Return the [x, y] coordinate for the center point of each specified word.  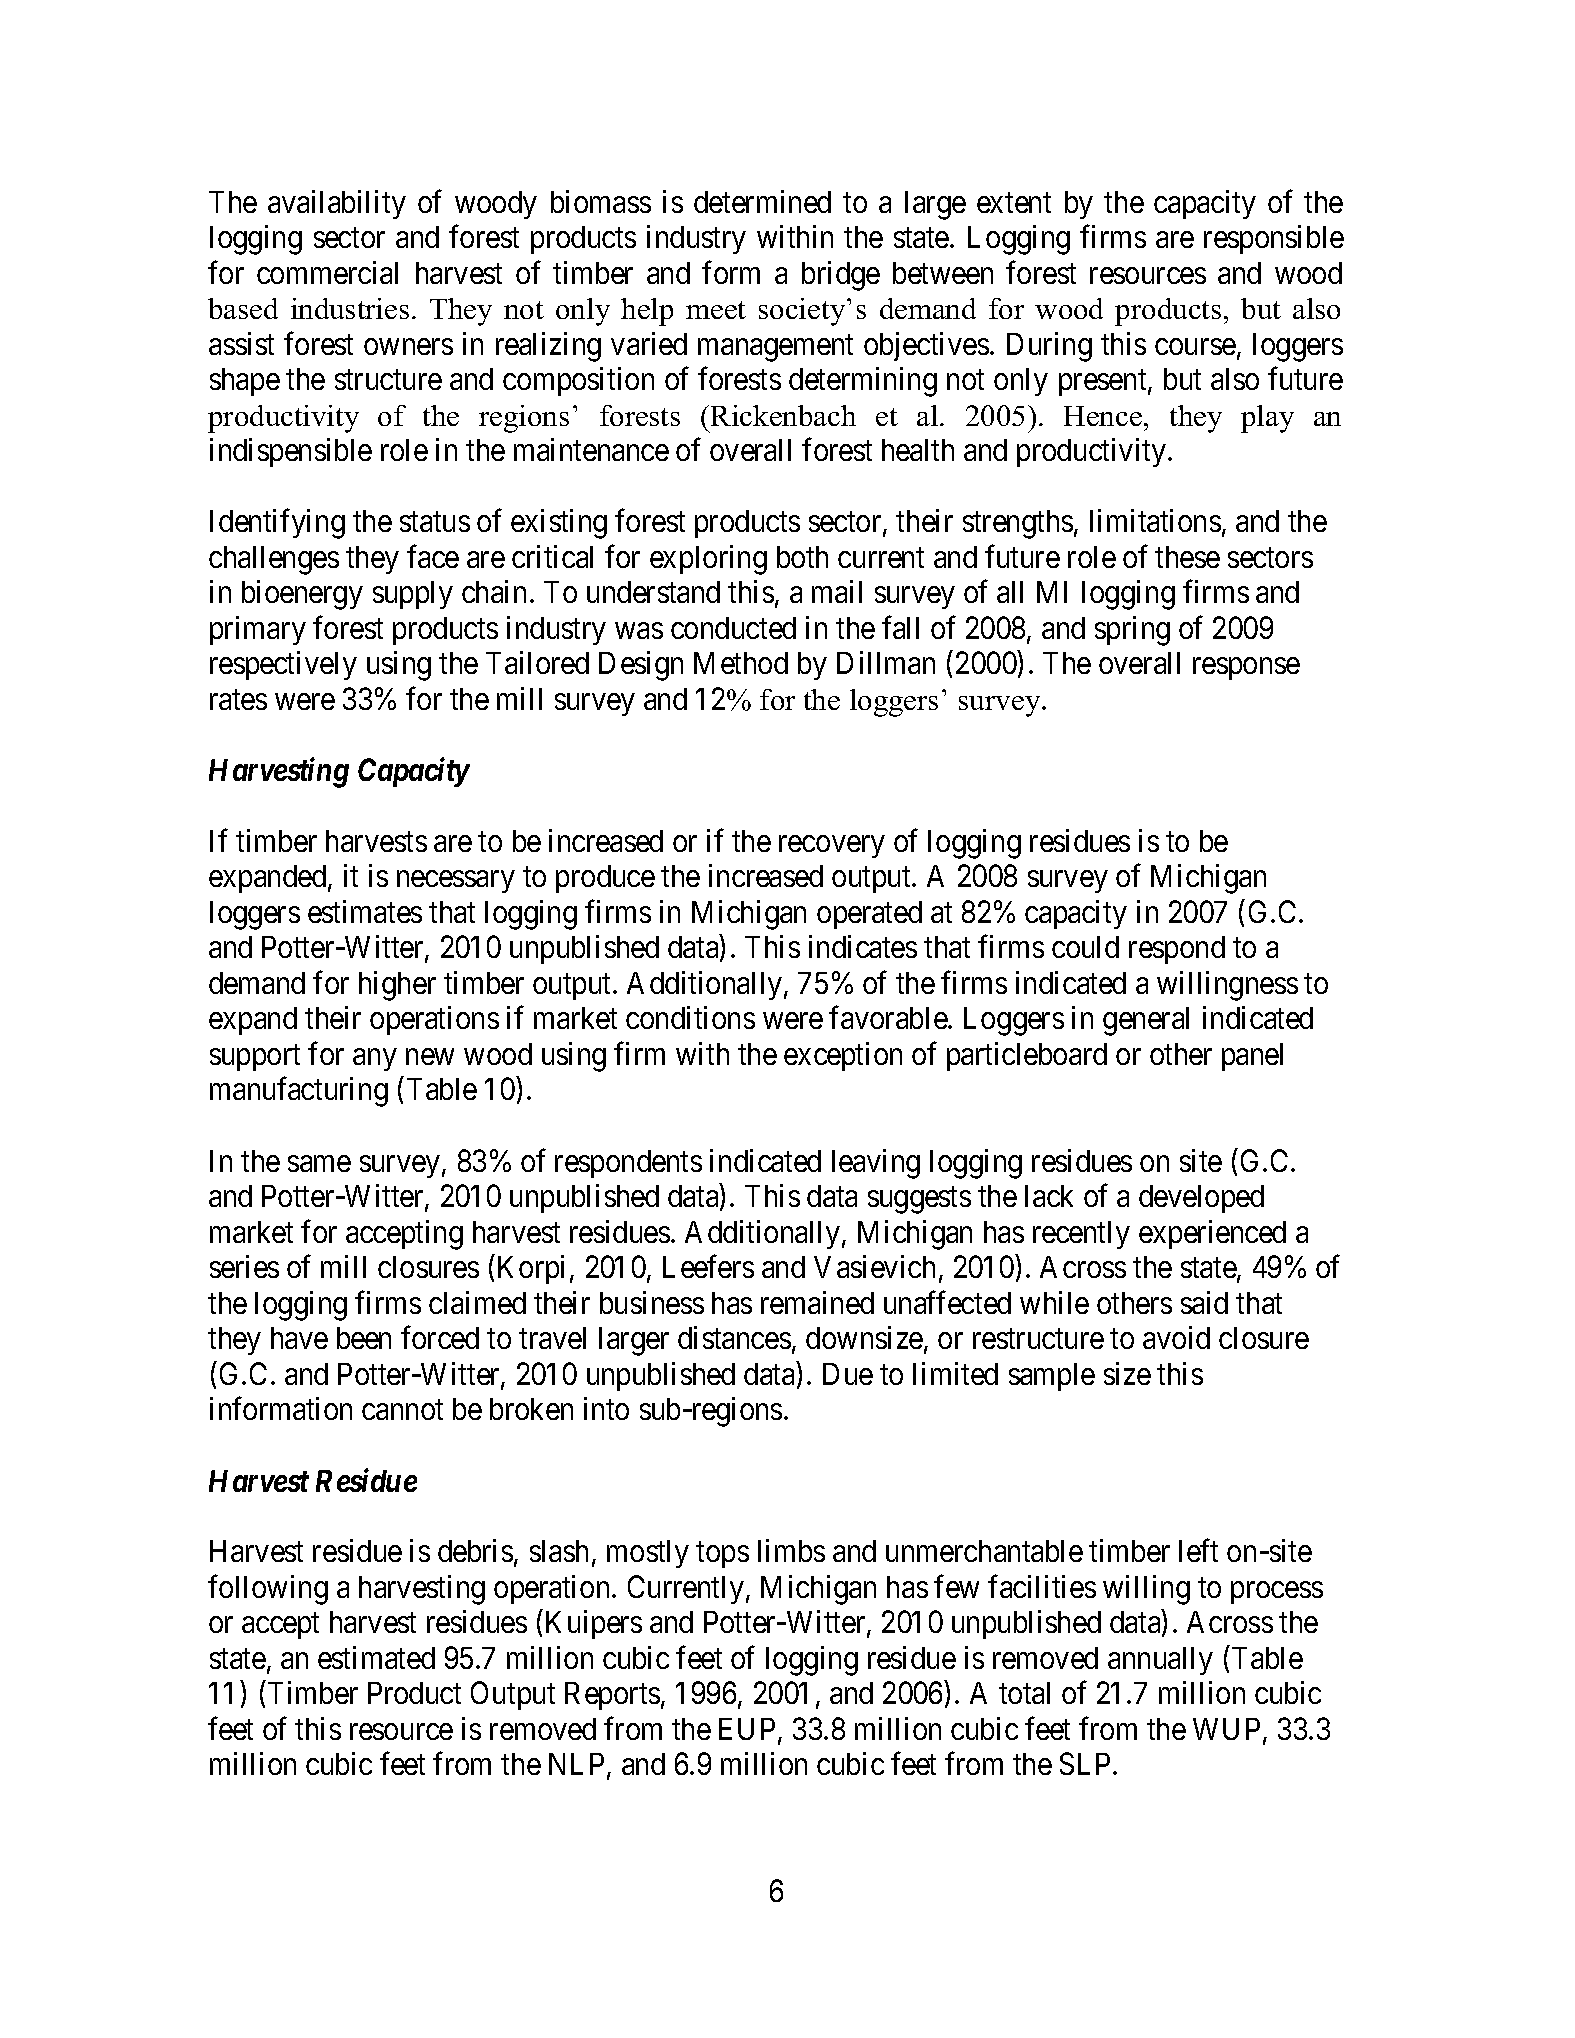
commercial [327, 272]
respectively [283, 665]
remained [817, 1302]
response [1246, 669]
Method [741, 663]
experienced [1212, 1234]
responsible [1274, 239]
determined [762, 201]
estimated [376, 1657]
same [319, 1163]
